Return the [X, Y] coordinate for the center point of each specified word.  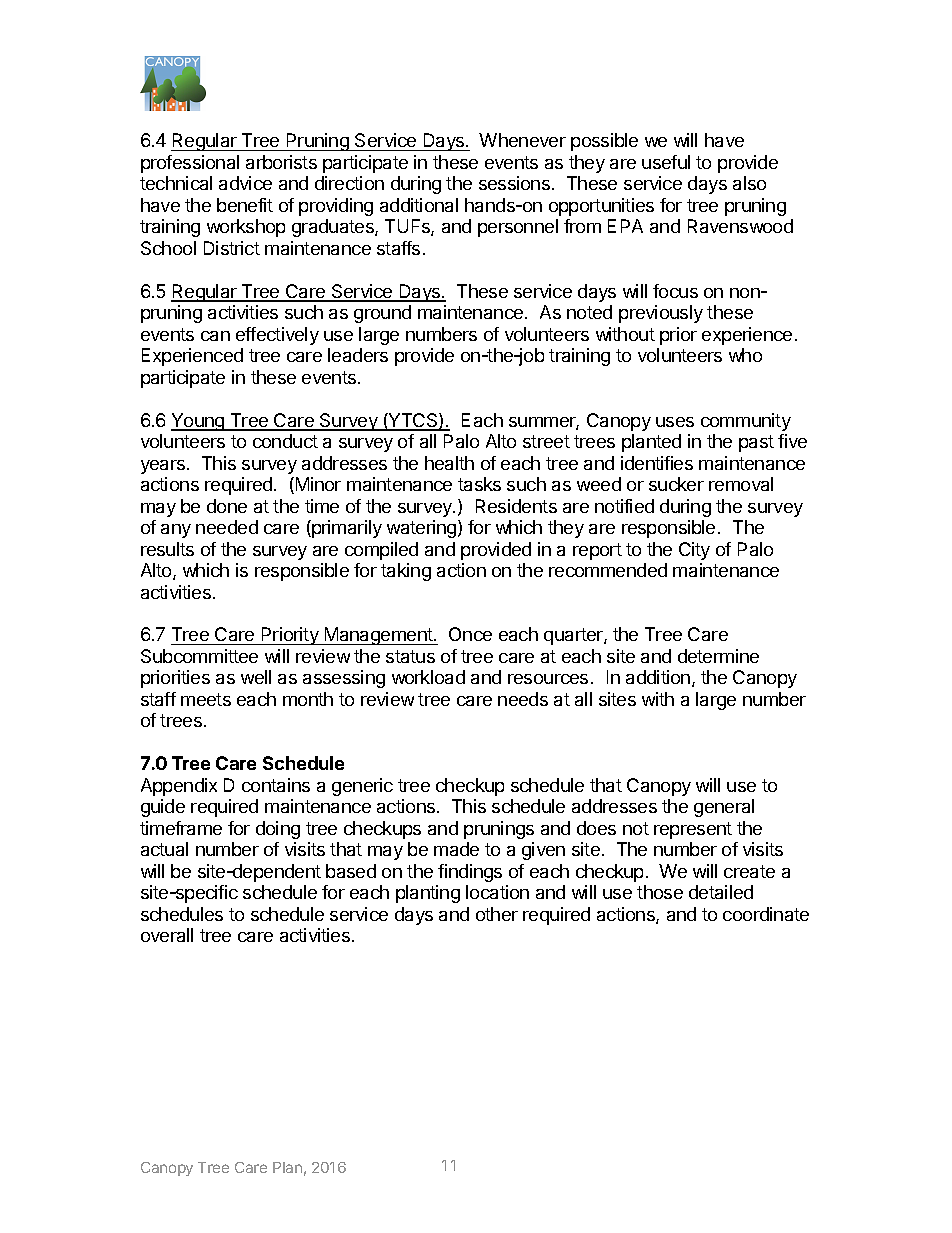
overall [167, 935]
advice [245, 183]
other [497, 914]
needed [227, 527]
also [749, 183]
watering [423, 529]
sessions [516, 183]
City [694, 551]
